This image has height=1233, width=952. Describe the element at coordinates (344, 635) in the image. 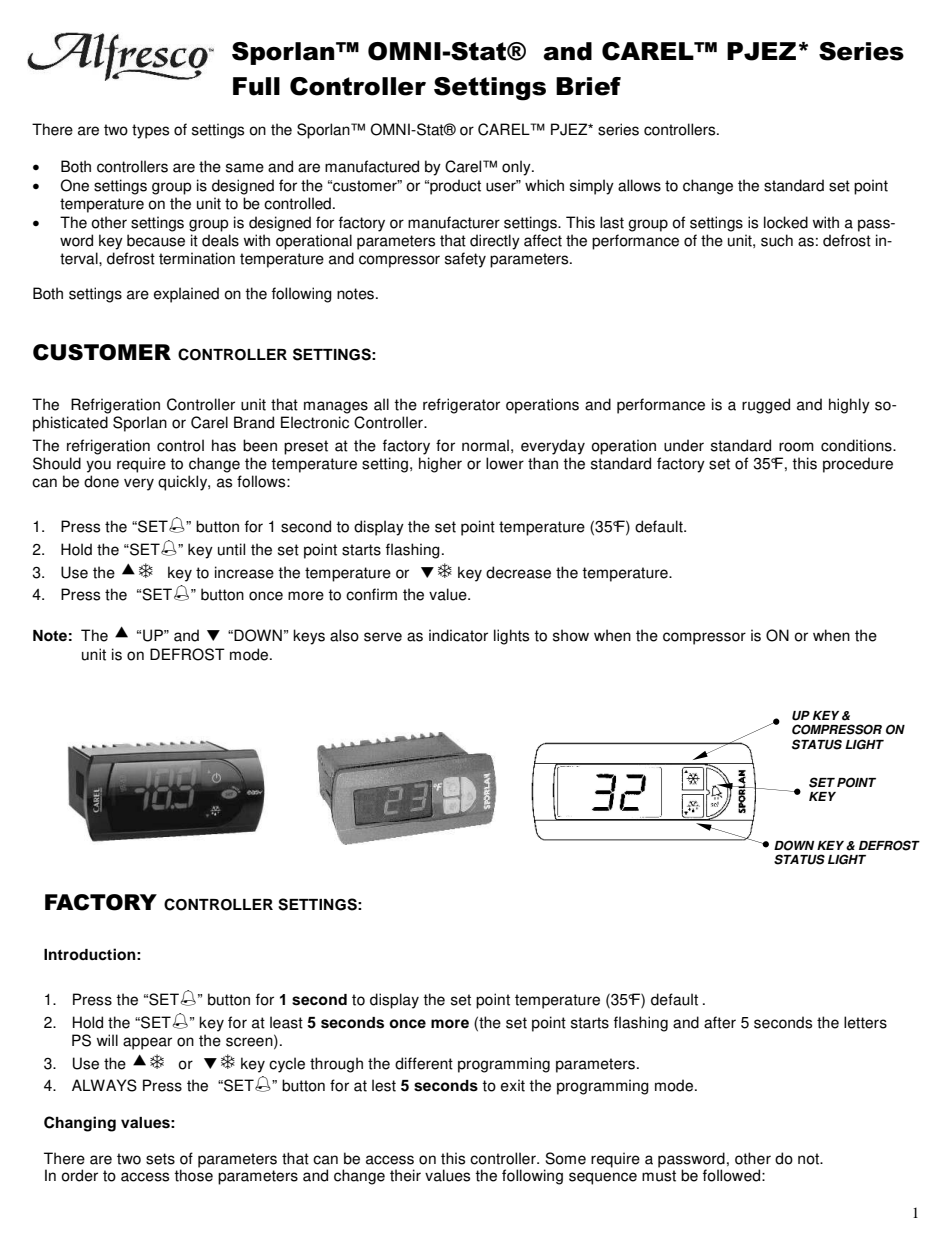

I see `also` at that location.
